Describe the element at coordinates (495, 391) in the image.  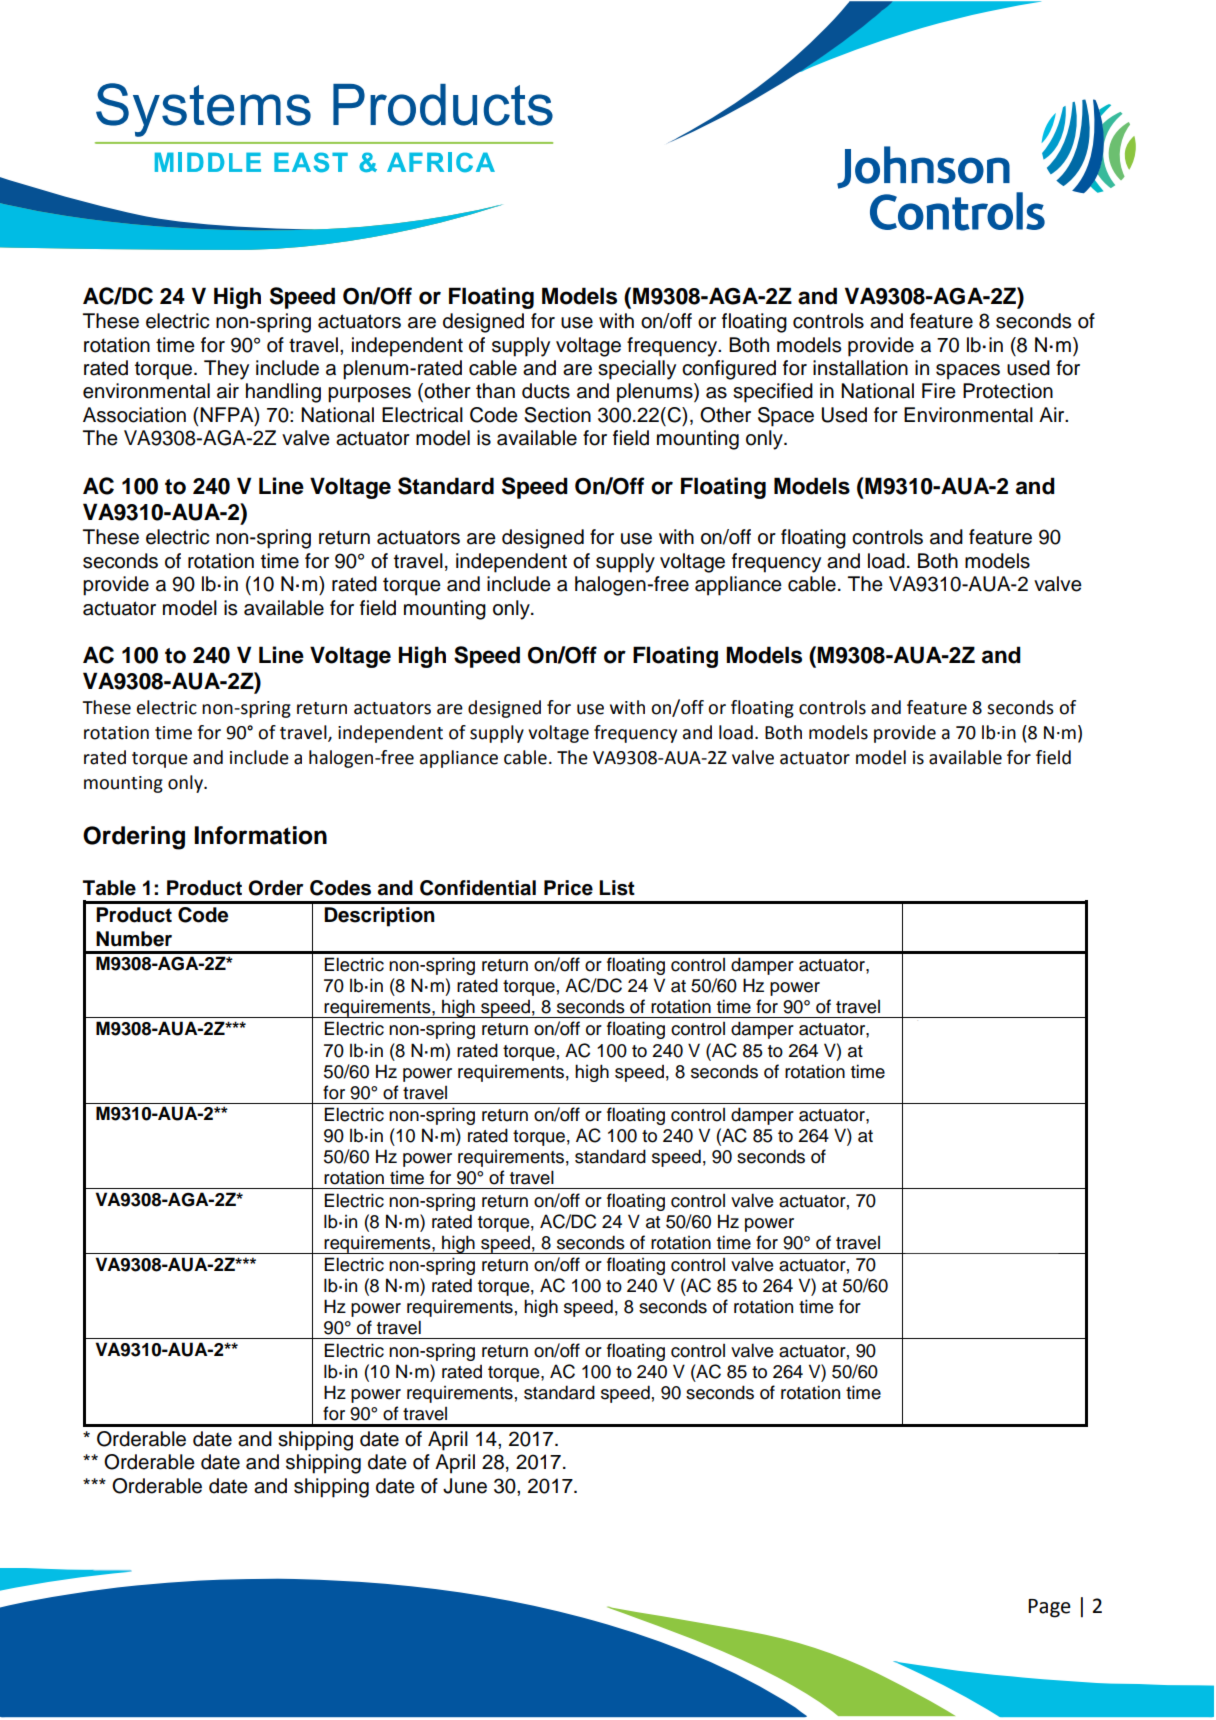
I see `than` at that location.
